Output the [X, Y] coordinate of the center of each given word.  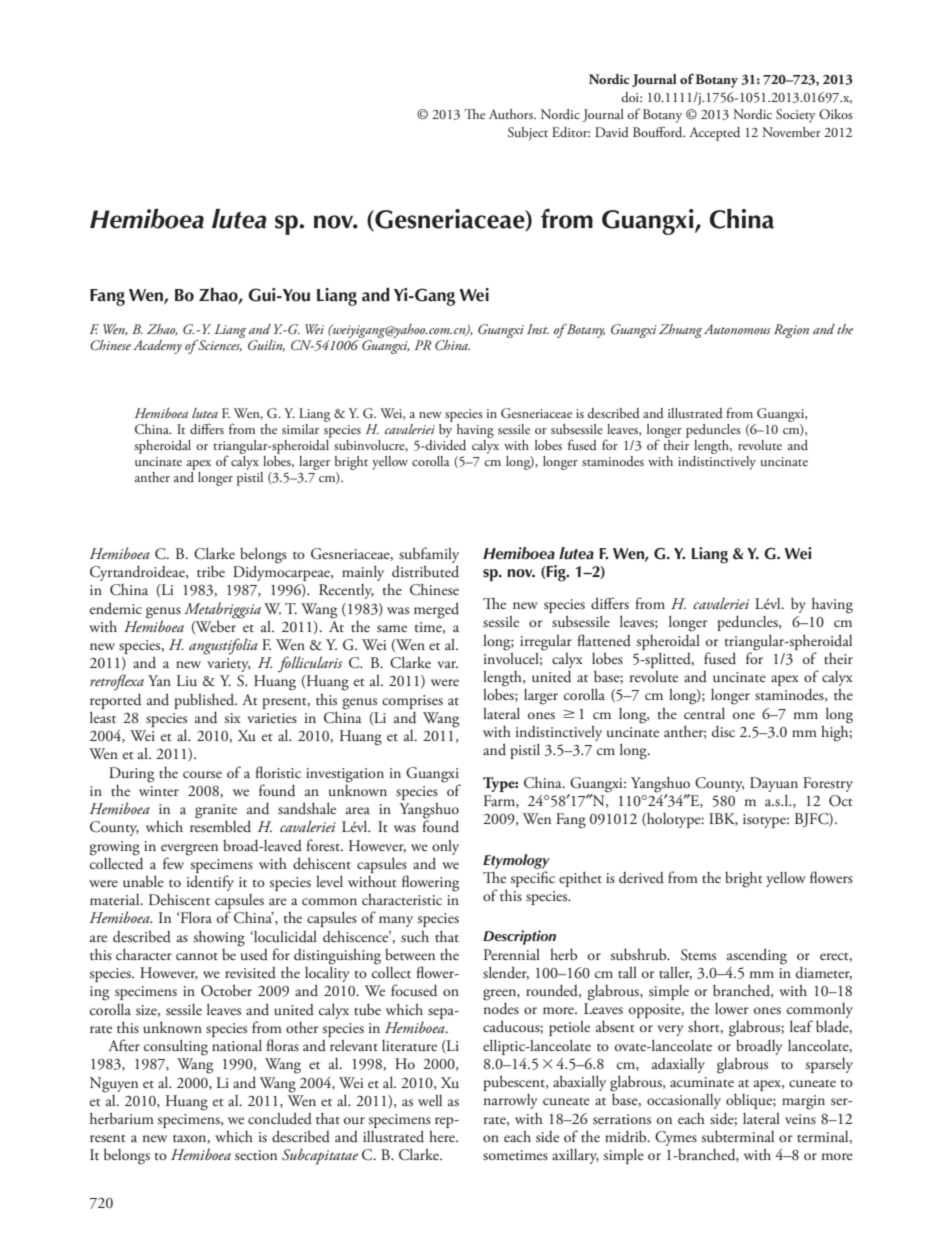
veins [800, 1119]
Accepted [714, 134]
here [443, 1136]
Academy [157, 346]
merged [436, 610]
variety [228, 665]
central [704, 713]
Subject [528, 134]
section [256, 1155]
